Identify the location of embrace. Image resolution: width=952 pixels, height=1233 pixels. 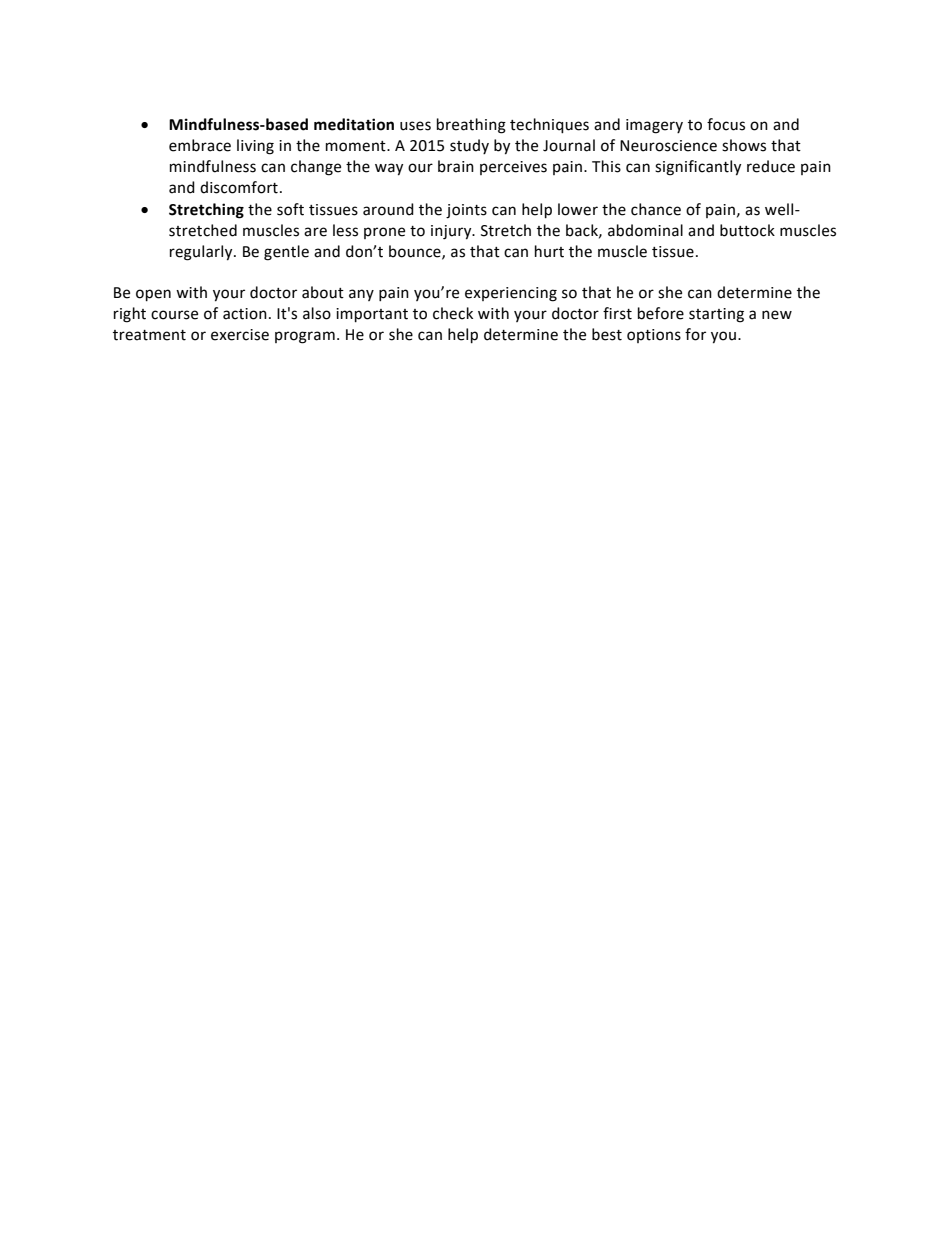
(200, 145).
